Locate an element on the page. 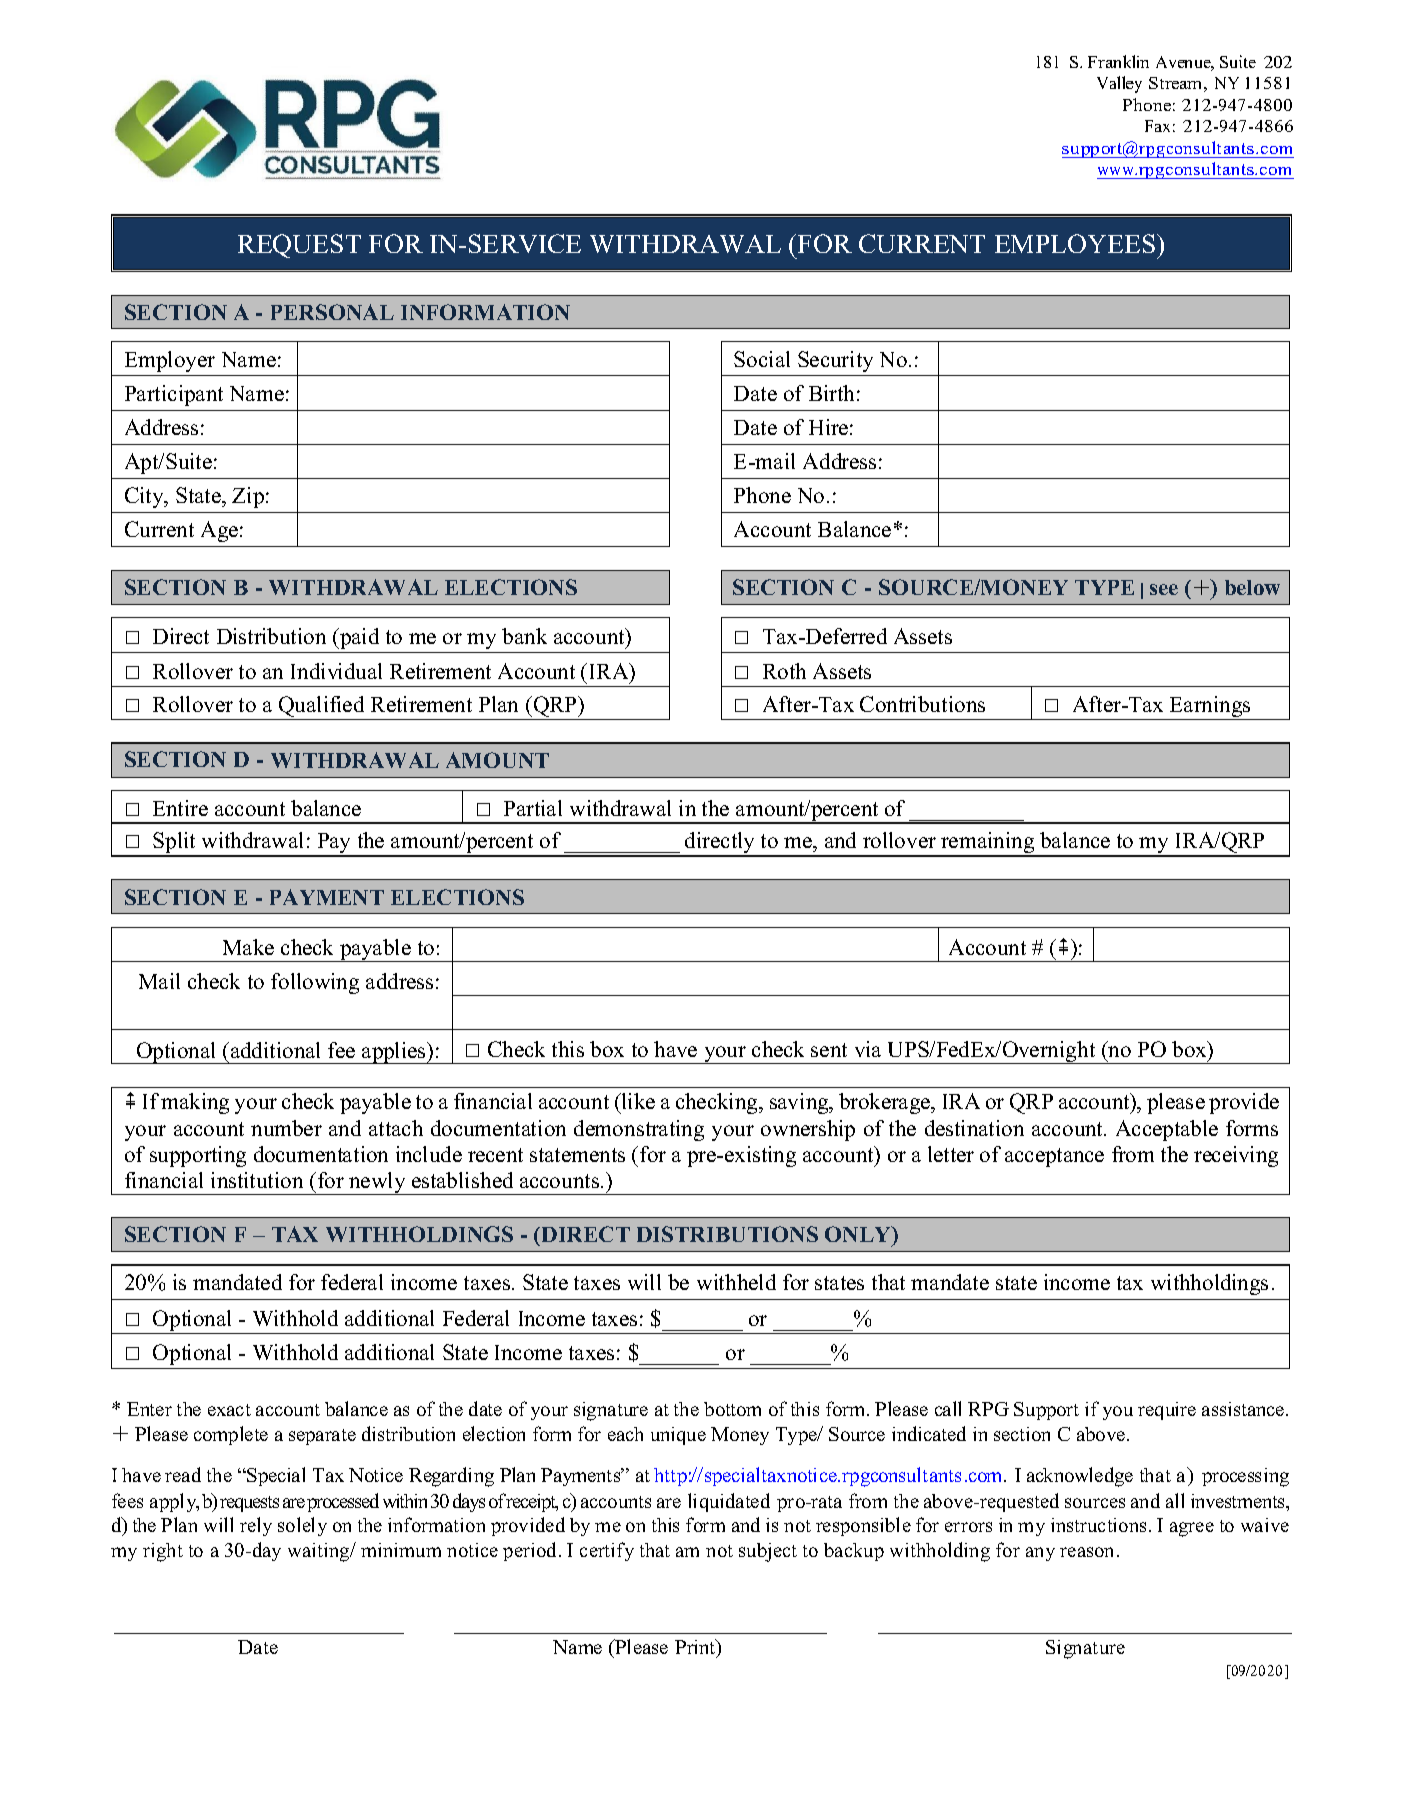 The width and height of the image is (1406, 1819). remaining is located at coordinates (988, 844).
